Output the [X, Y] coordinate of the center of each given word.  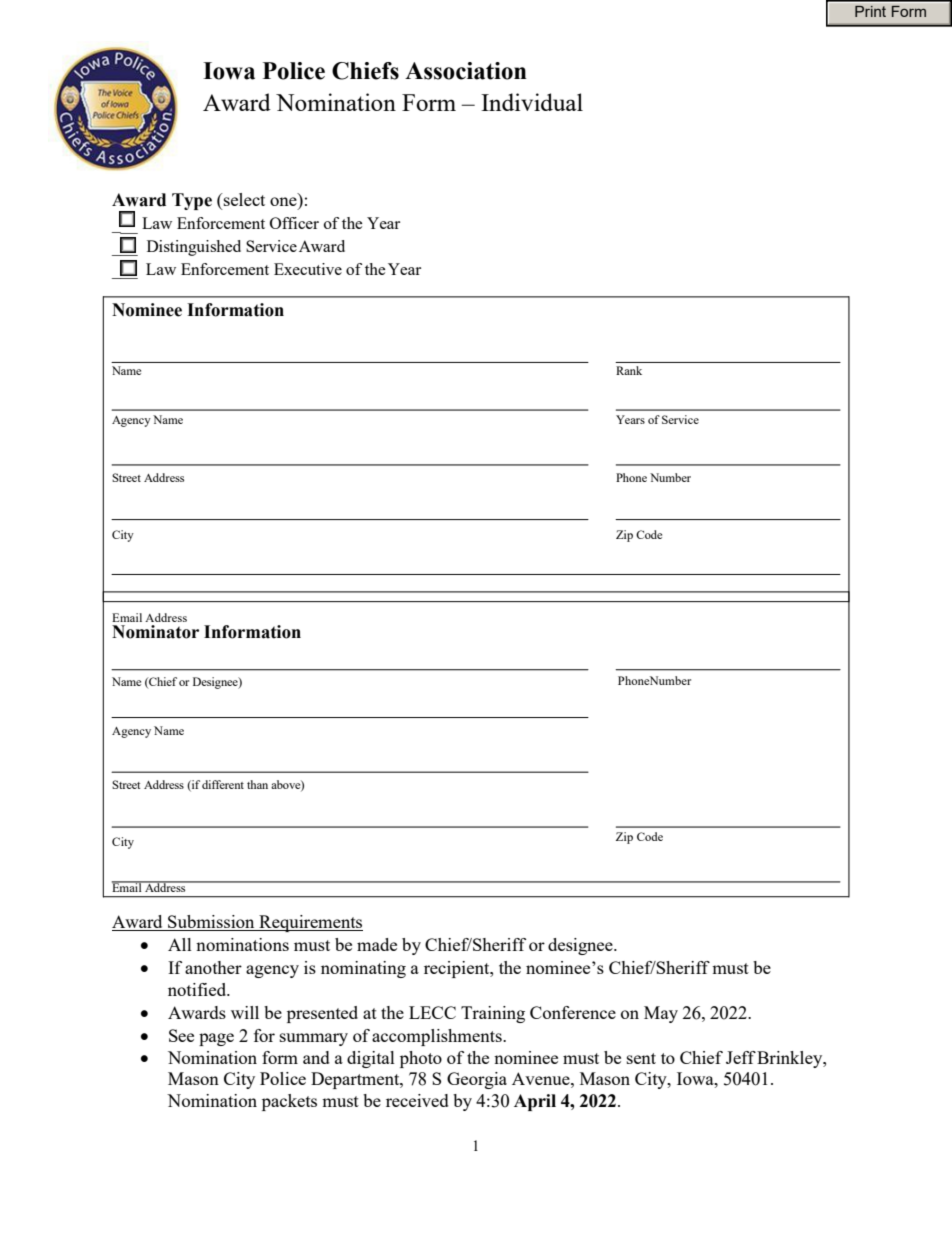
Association [466, 71]
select [243, 199]
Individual [532, 102]
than [257, 784]
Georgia [477, 1080]
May [661, 1014]
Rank [629, 370]
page [216, 1039]
